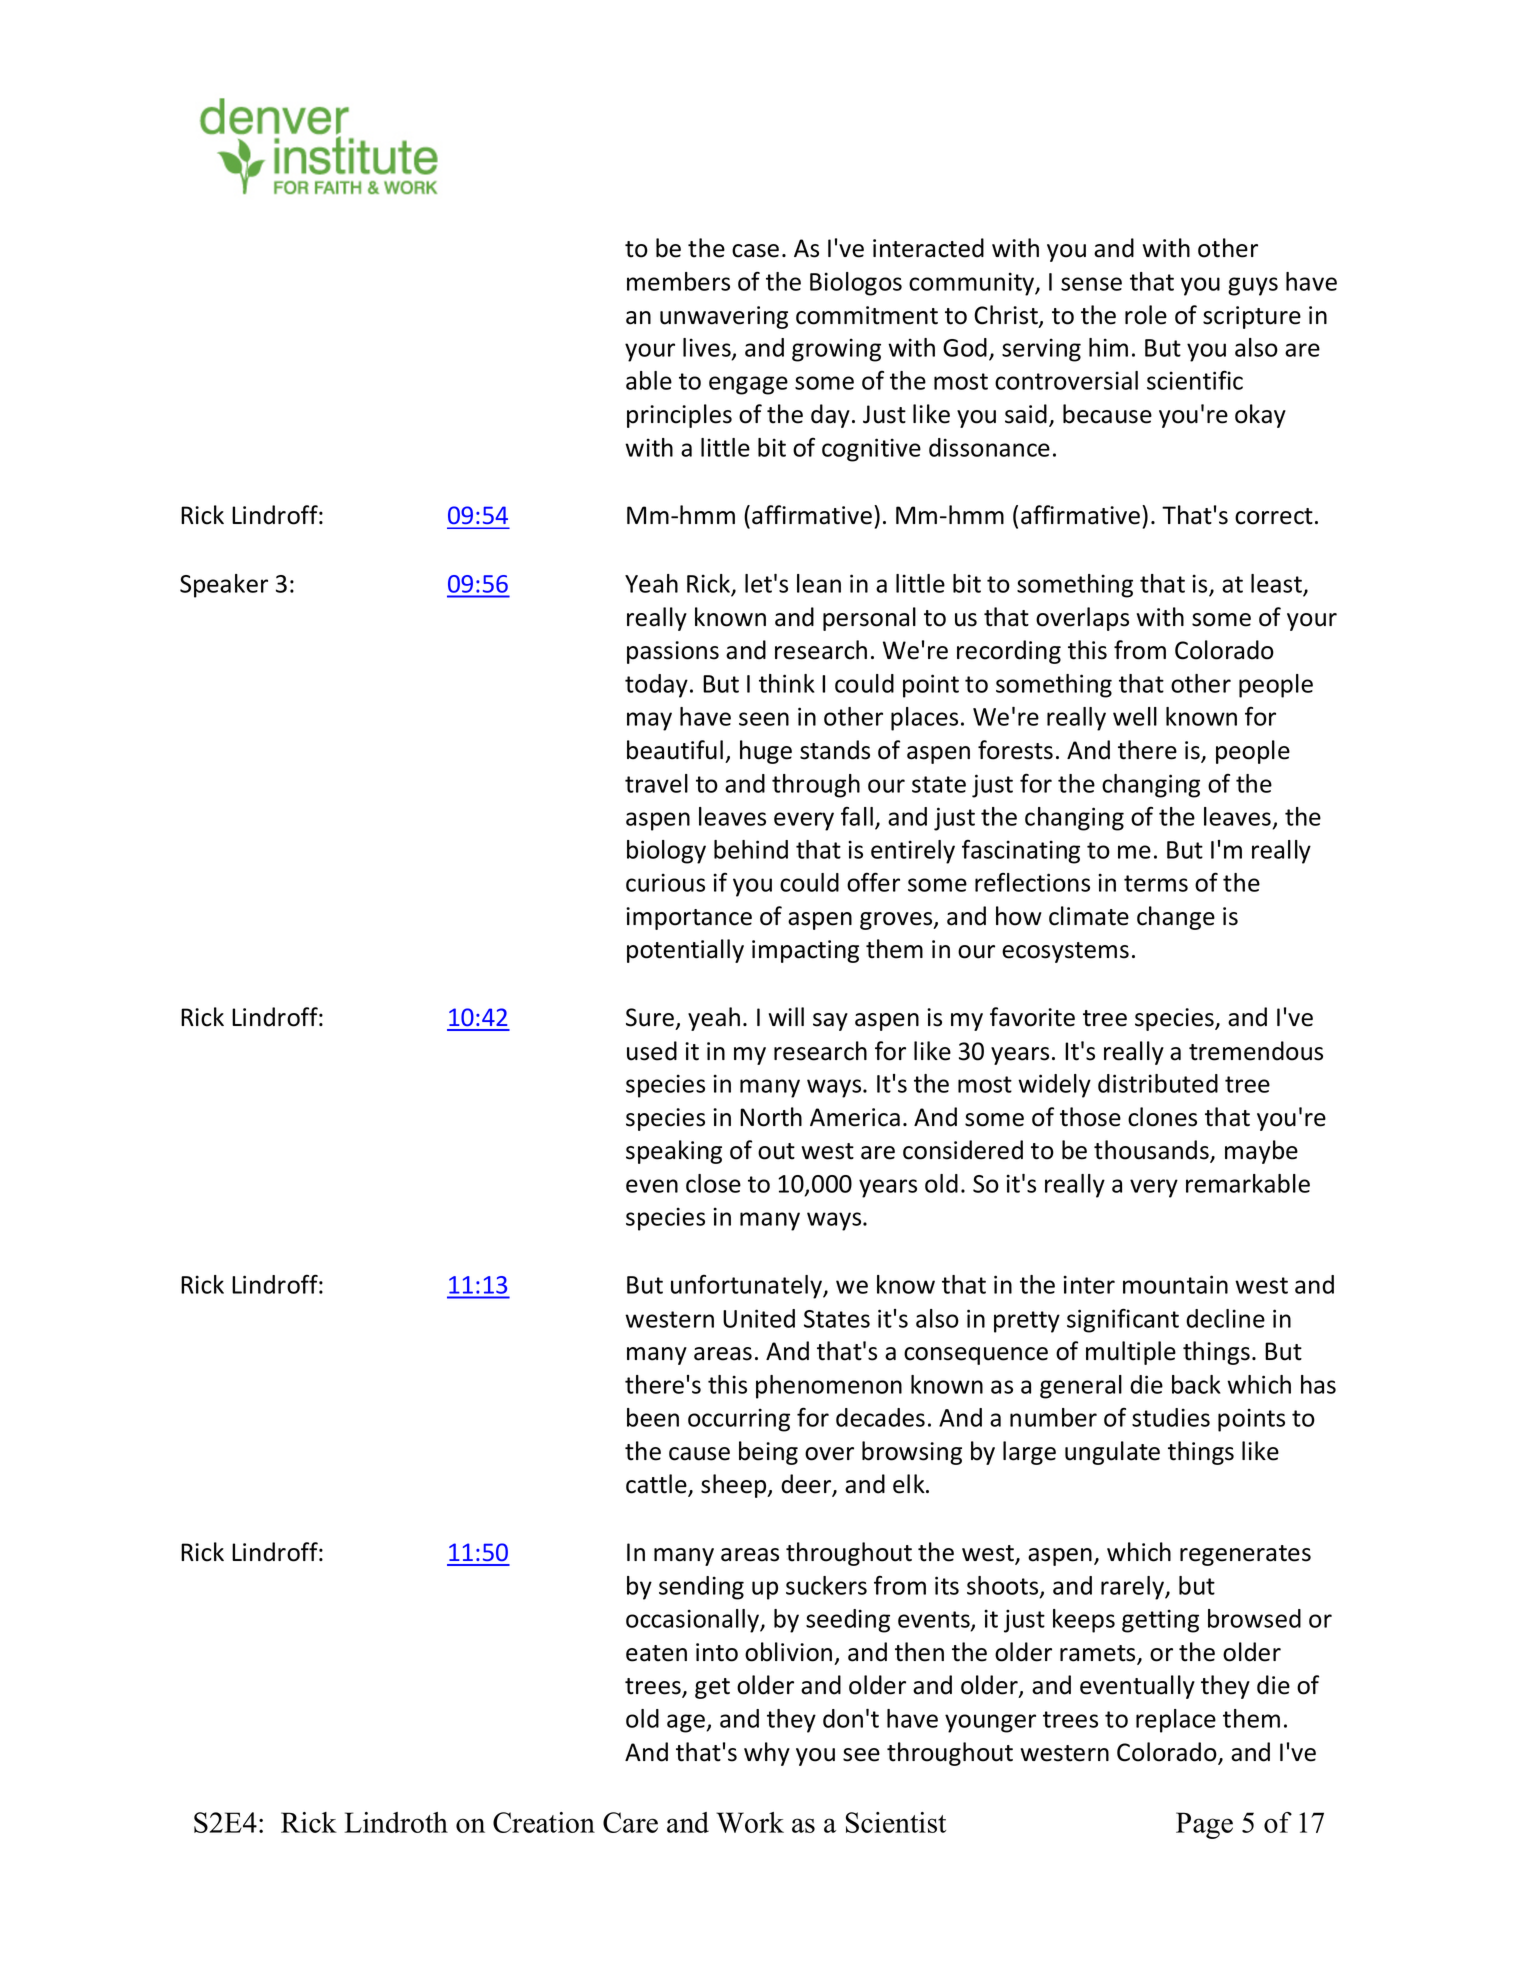  What do you see at coordinates (786, 1016) in the screenshot?
I see `will` at bounding box center [786, 1016].
